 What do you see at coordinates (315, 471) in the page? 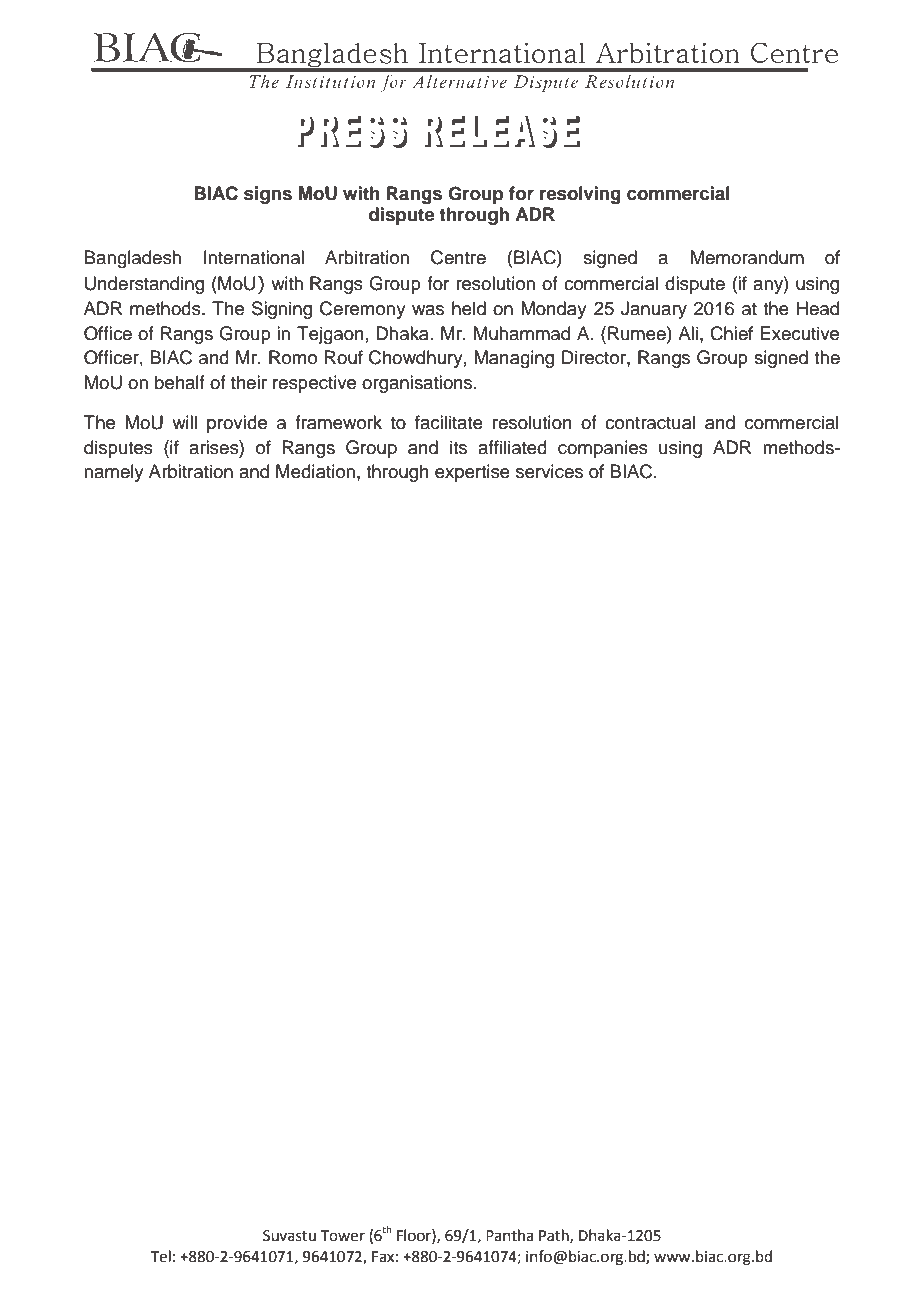
I see `Mediation` at bounding box center [315, 471].
